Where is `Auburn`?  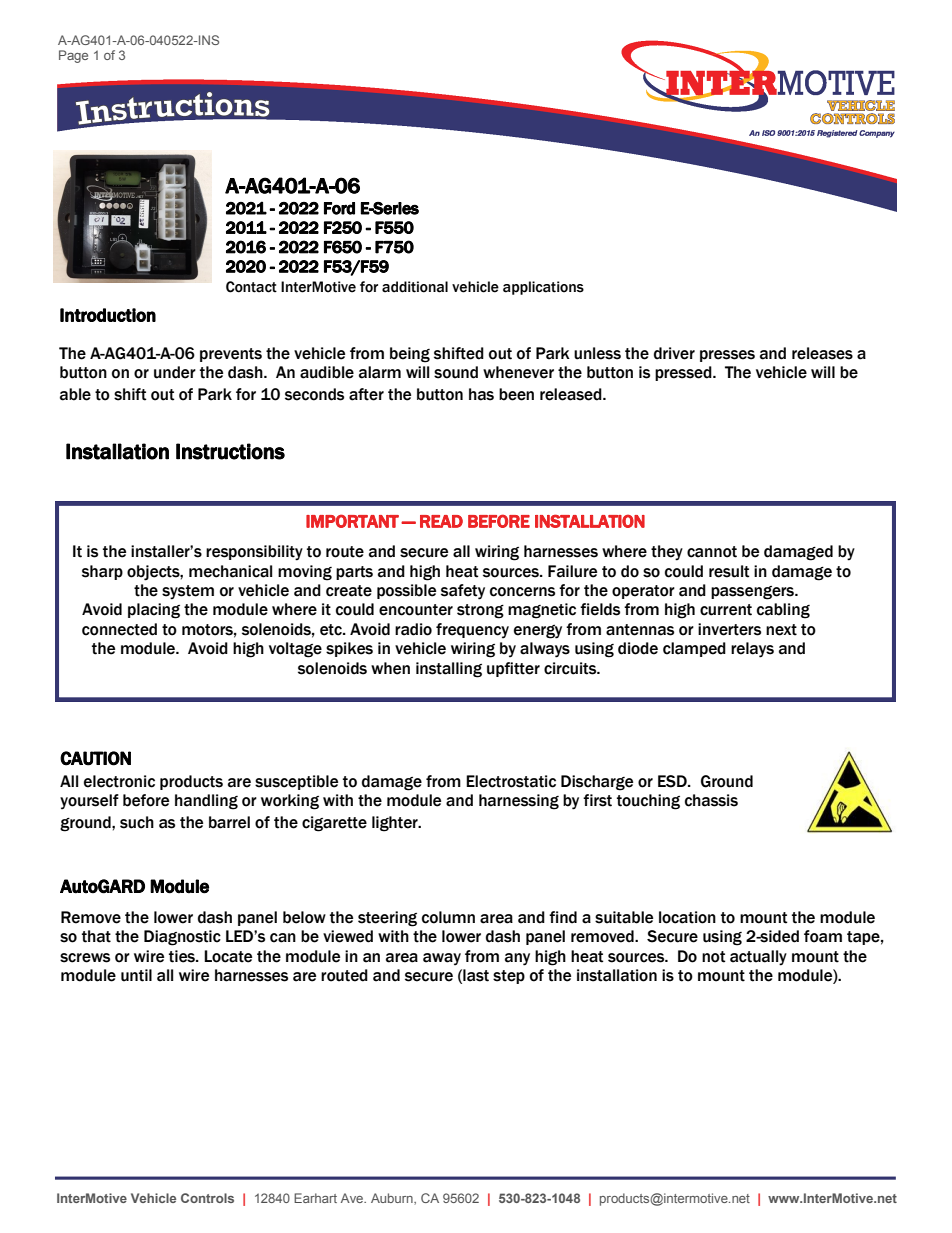 Auburn is located at coordinates (393, 1199).
